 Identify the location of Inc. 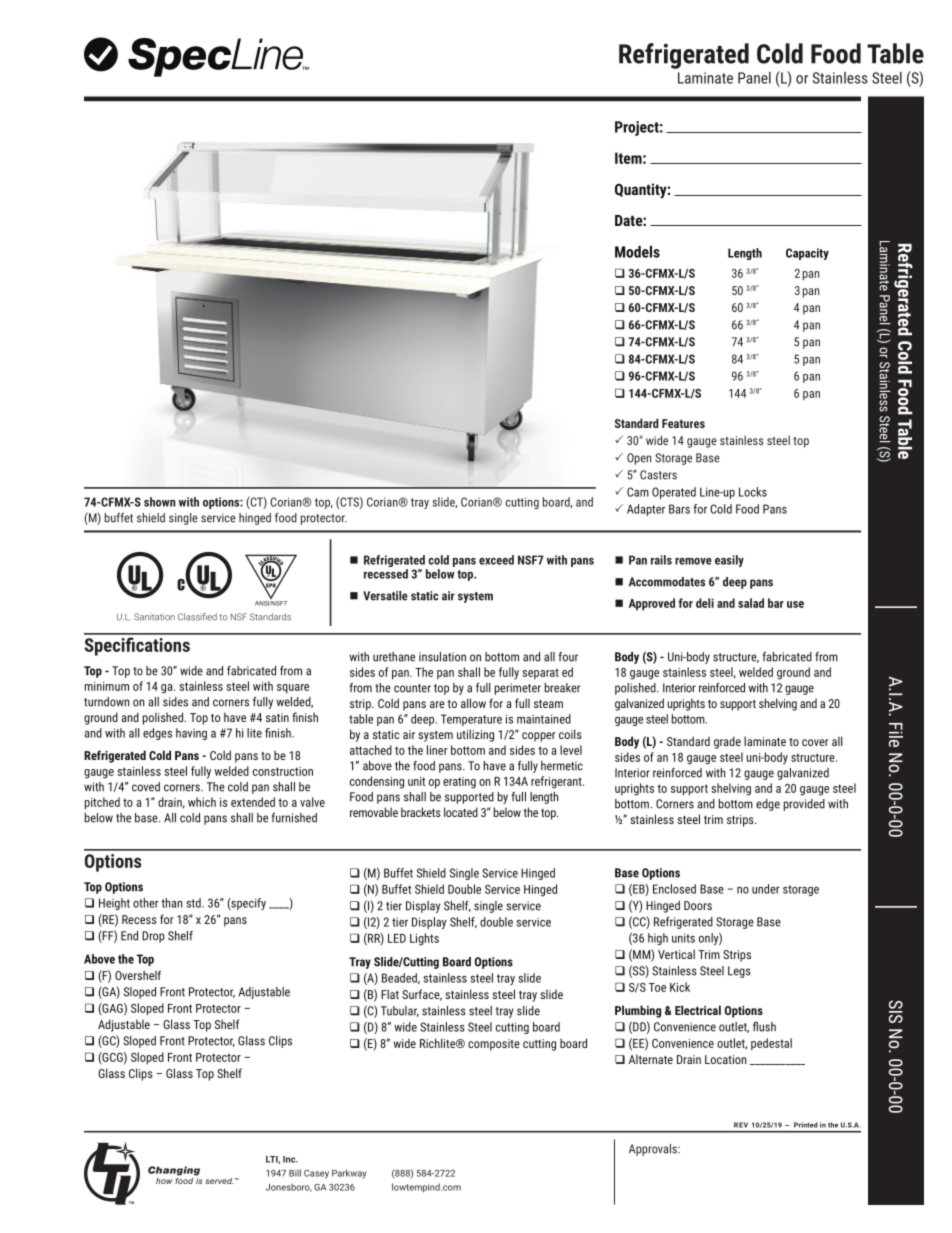
(290, 1159).
